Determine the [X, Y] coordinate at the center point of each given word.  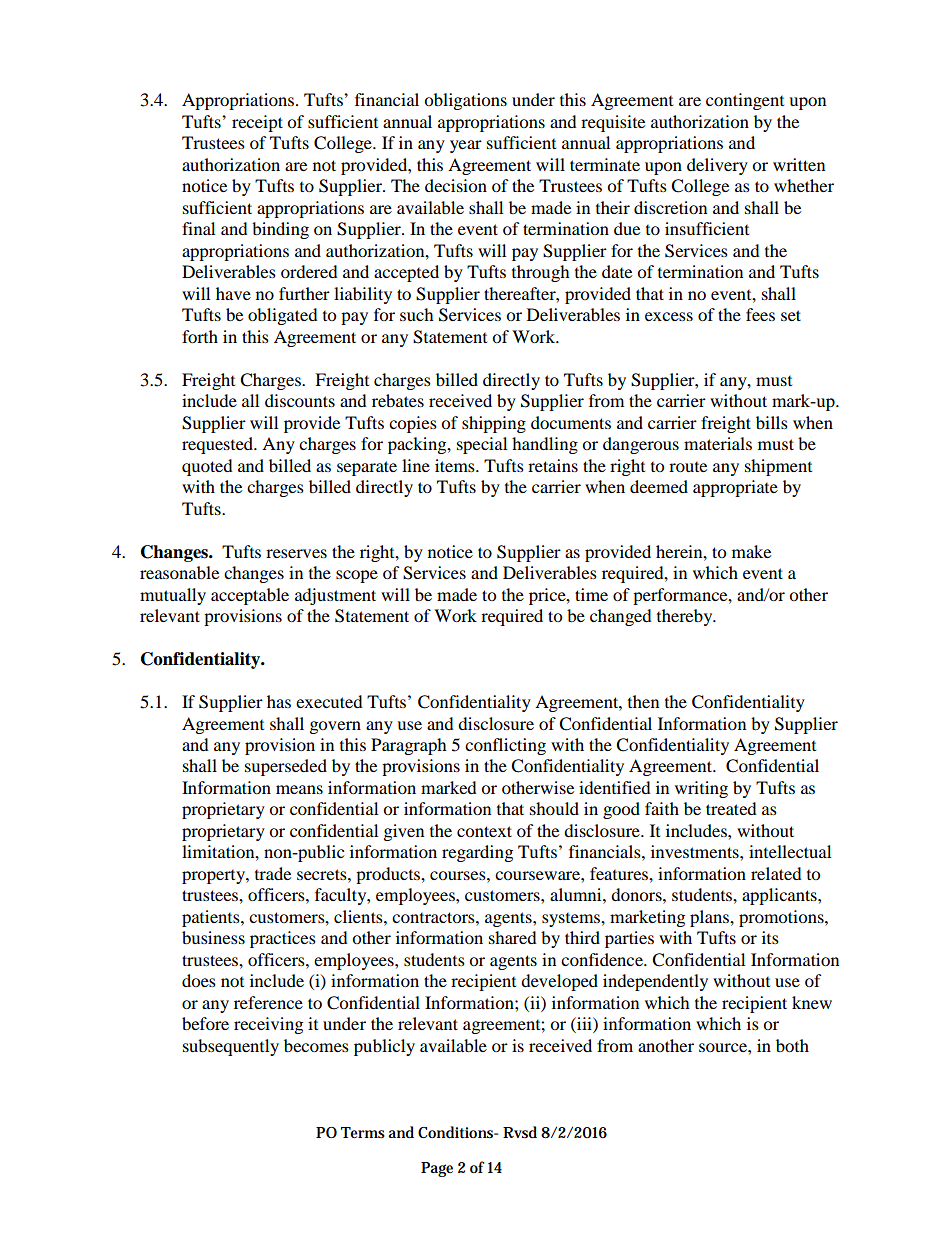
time [591, 594]
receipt [257, 123]
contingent [745, 101]
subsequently [231, 1047]
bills [772, 422]
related [776, 873]
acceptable [250, 596]
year [466, 146]
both [792, 1045]
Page [437, 1169]
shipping [494, 424]
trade [273, 873]
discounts [300, 400]
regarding [477, 853]
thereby [686, 617]
